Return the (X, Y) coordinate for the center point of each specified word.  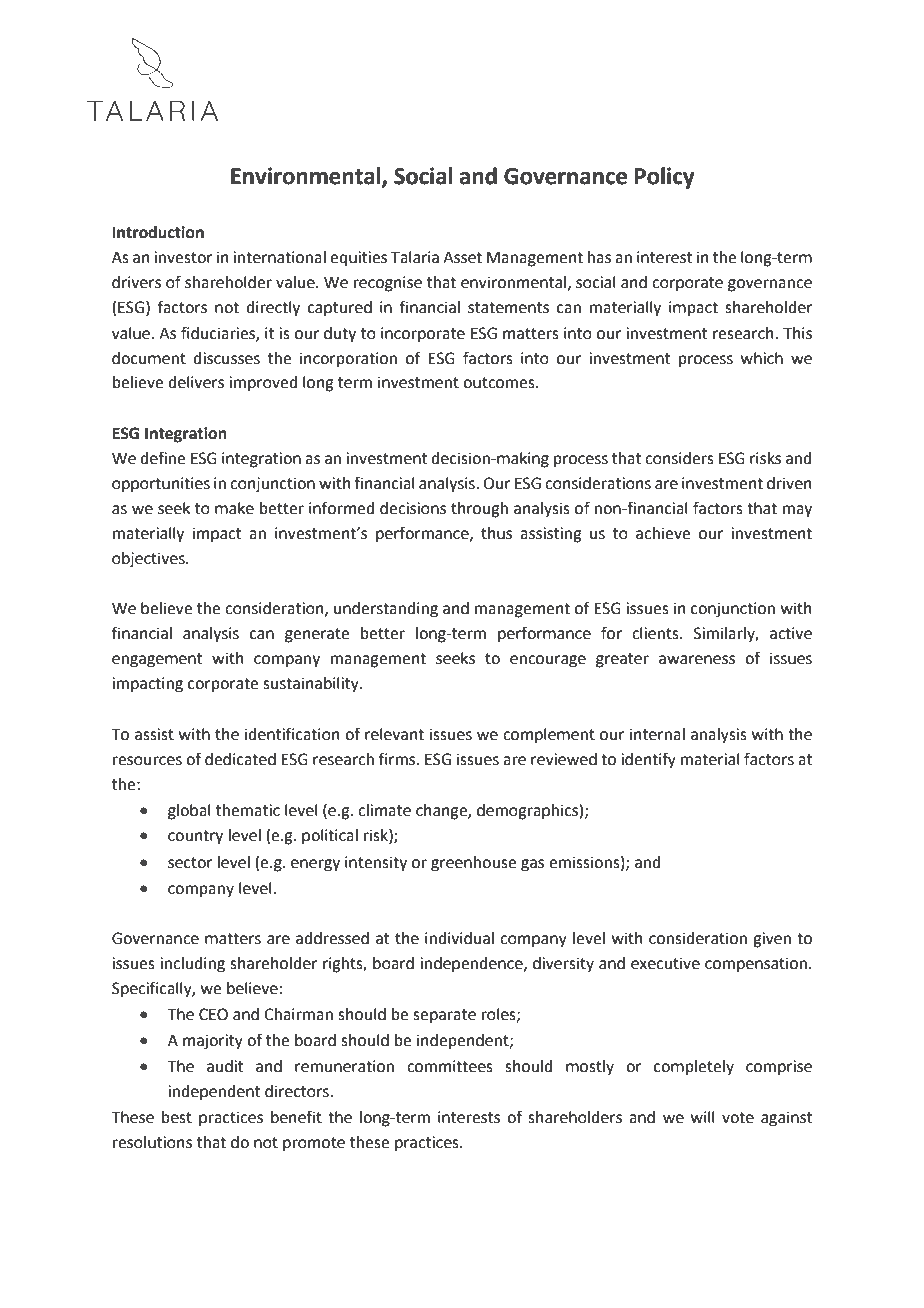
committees (450, 1066)
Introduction (158, 232)
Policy (665, 178)
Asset (462, 258)
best (177, 1117)
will (703, 1117)
